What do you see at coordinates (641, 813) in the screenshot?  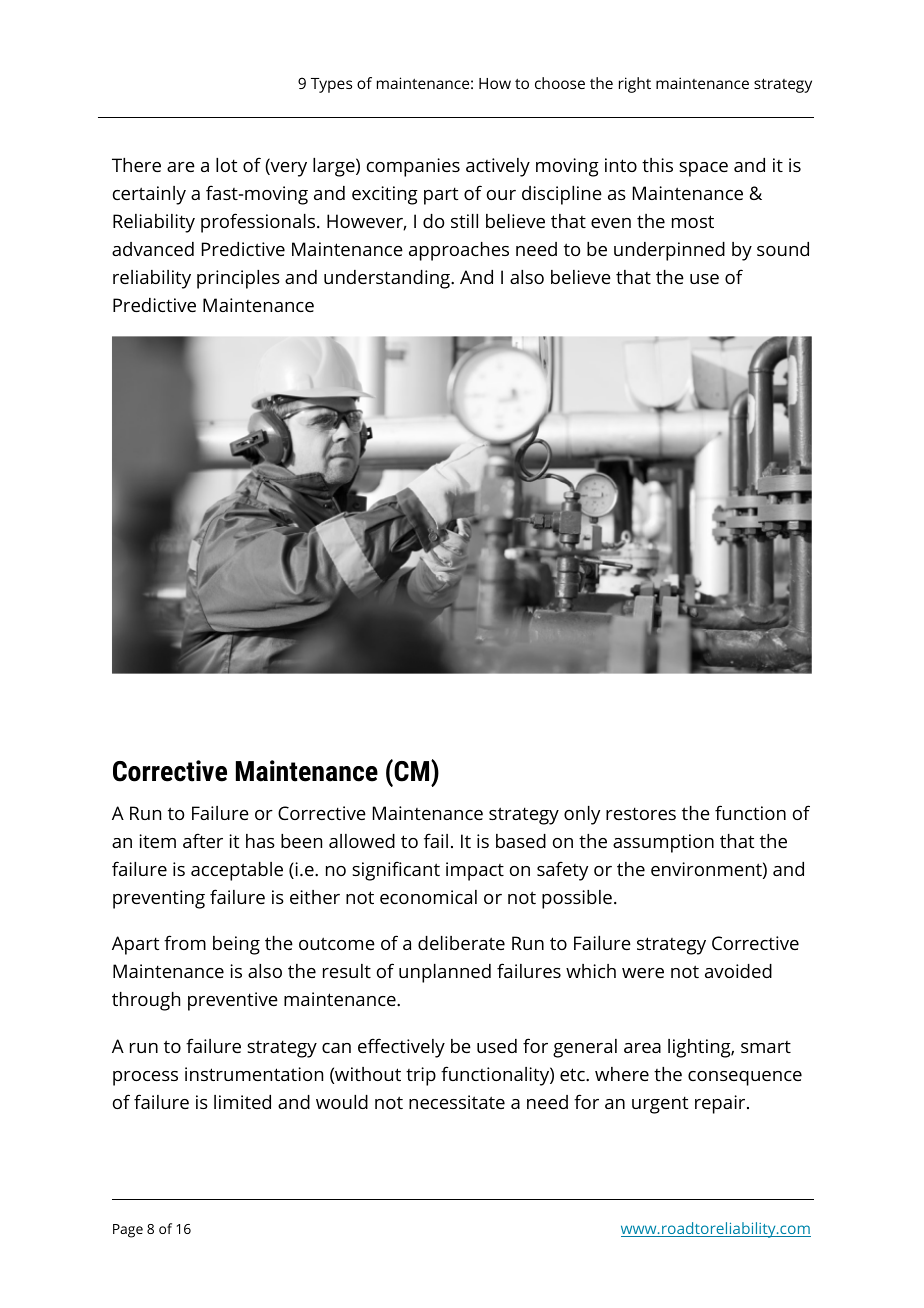 I see `restores` at bounding box center [641, 813].
